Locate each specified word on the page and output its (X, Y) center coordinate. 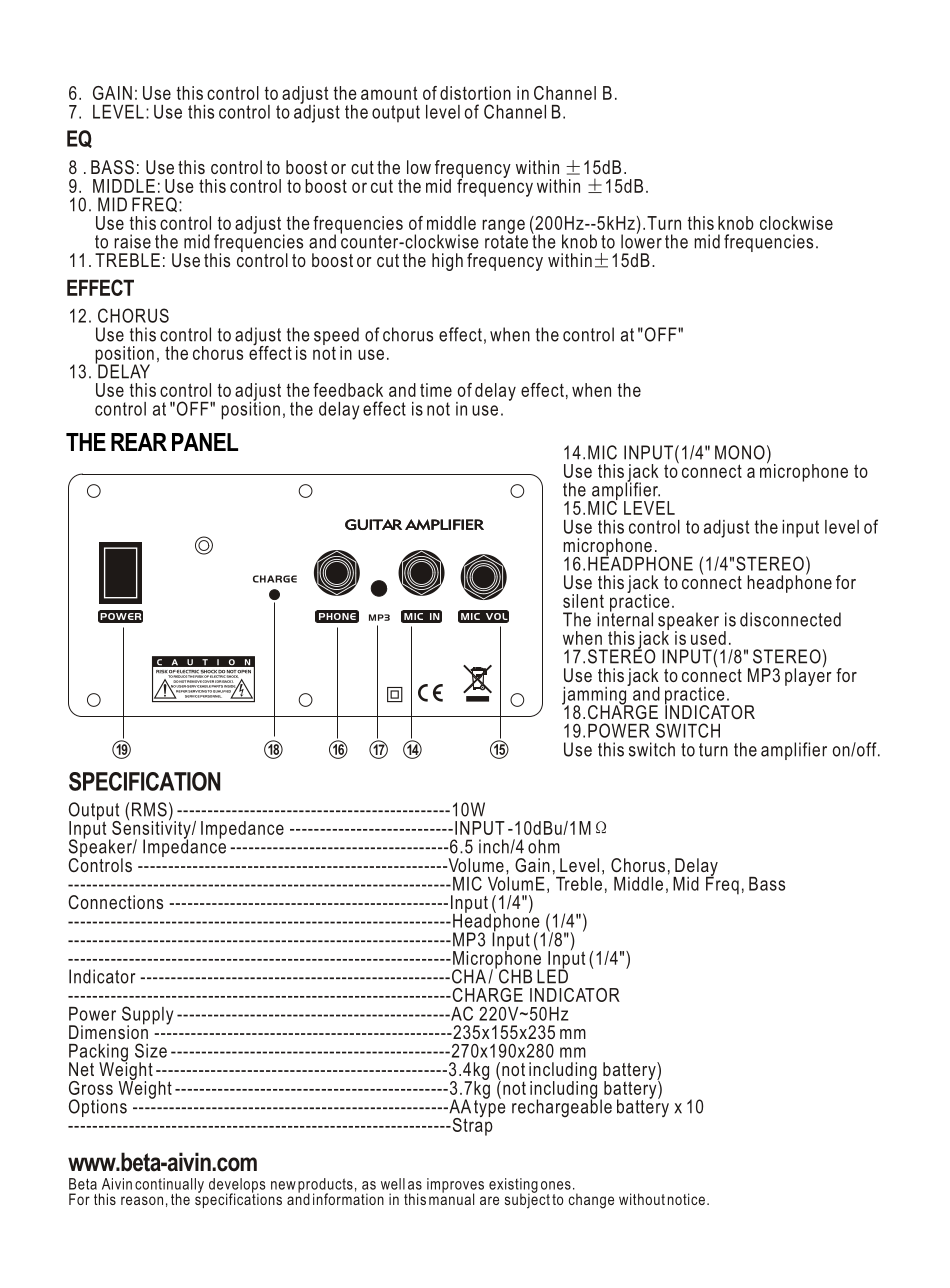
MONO (740, 452)
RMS (149, 809)
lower (641, 240)
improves (455, 1186)
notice (686, 1199)
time (436, 390)
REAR (139, 442)
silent (583, 601)
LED (552, 975)
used (708, 638)
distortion (475, 93)
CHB (514, 975)
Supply (147, 1016)
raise (132, 241)
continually (169, 1186)
